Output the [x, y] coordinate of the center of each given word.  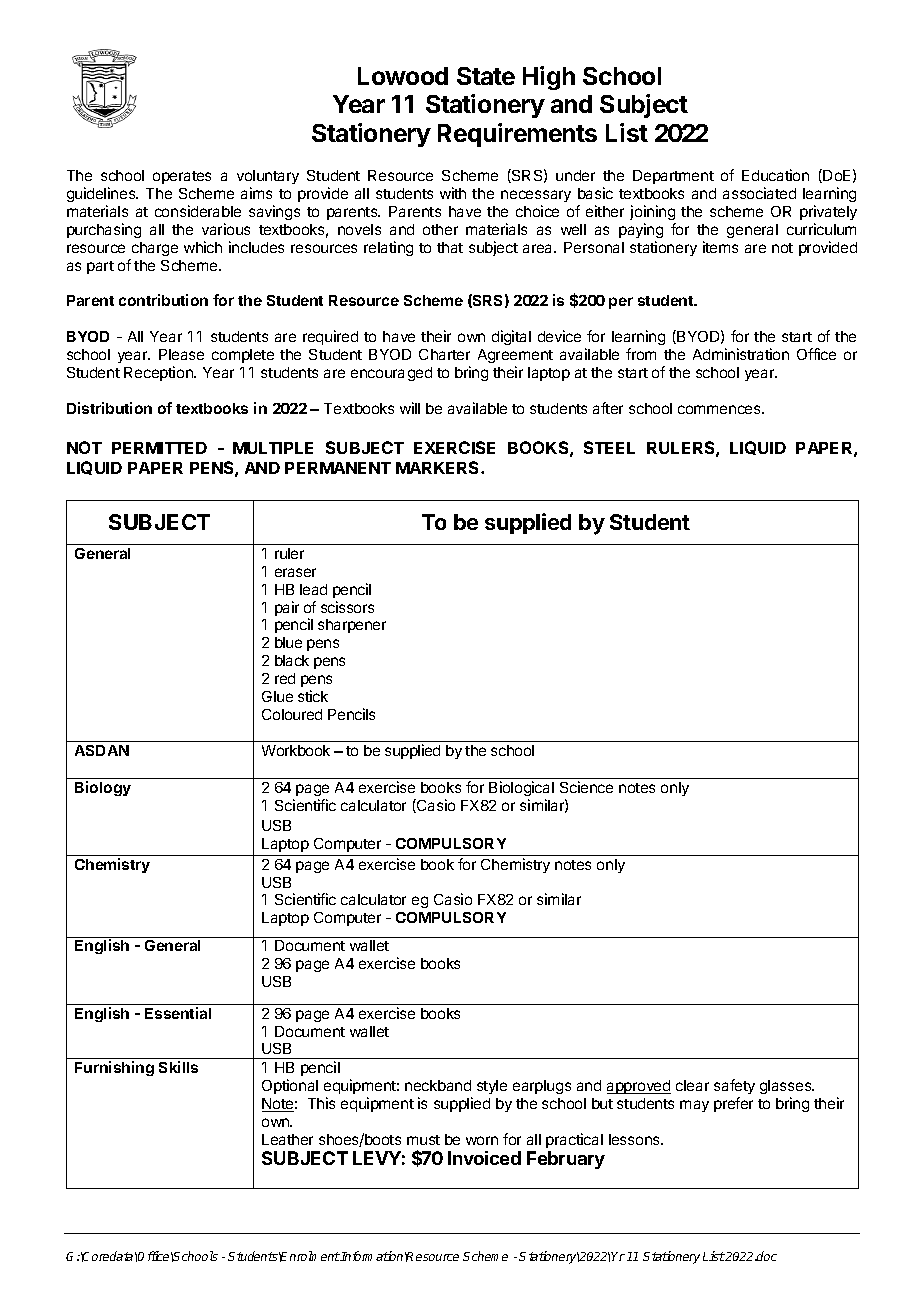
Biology [103, 788]
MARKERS [439, 467]
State [486, 76]
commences [720, 409]
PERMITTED [159, 448]
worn [482, 1140]
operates [182, 177]
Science [586, 787]
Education [775, 175]
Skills [178, 1067]
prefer [733, 1104]
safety [734, 1086]
